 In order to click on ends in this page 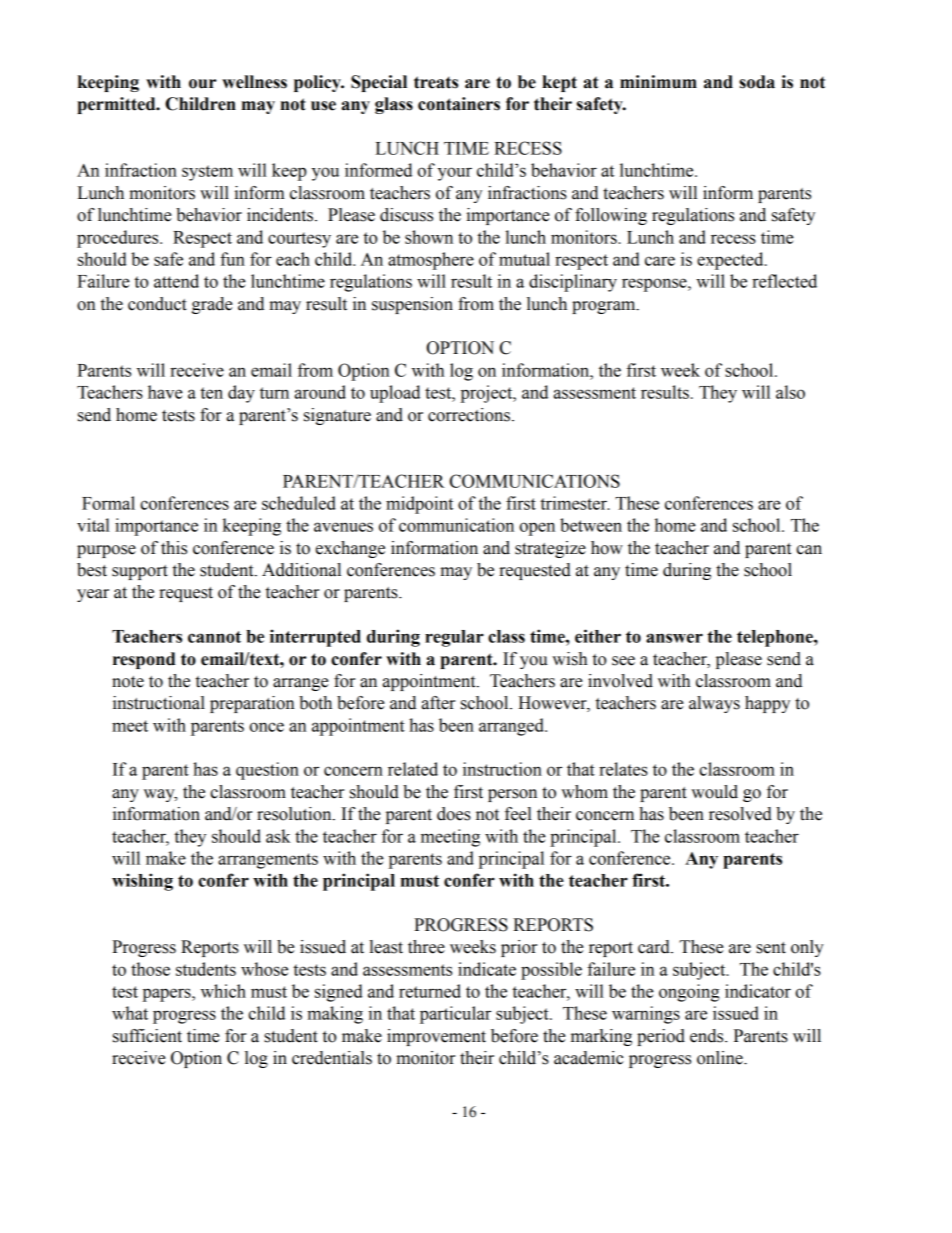, I will do `click(708, 1036)`.
